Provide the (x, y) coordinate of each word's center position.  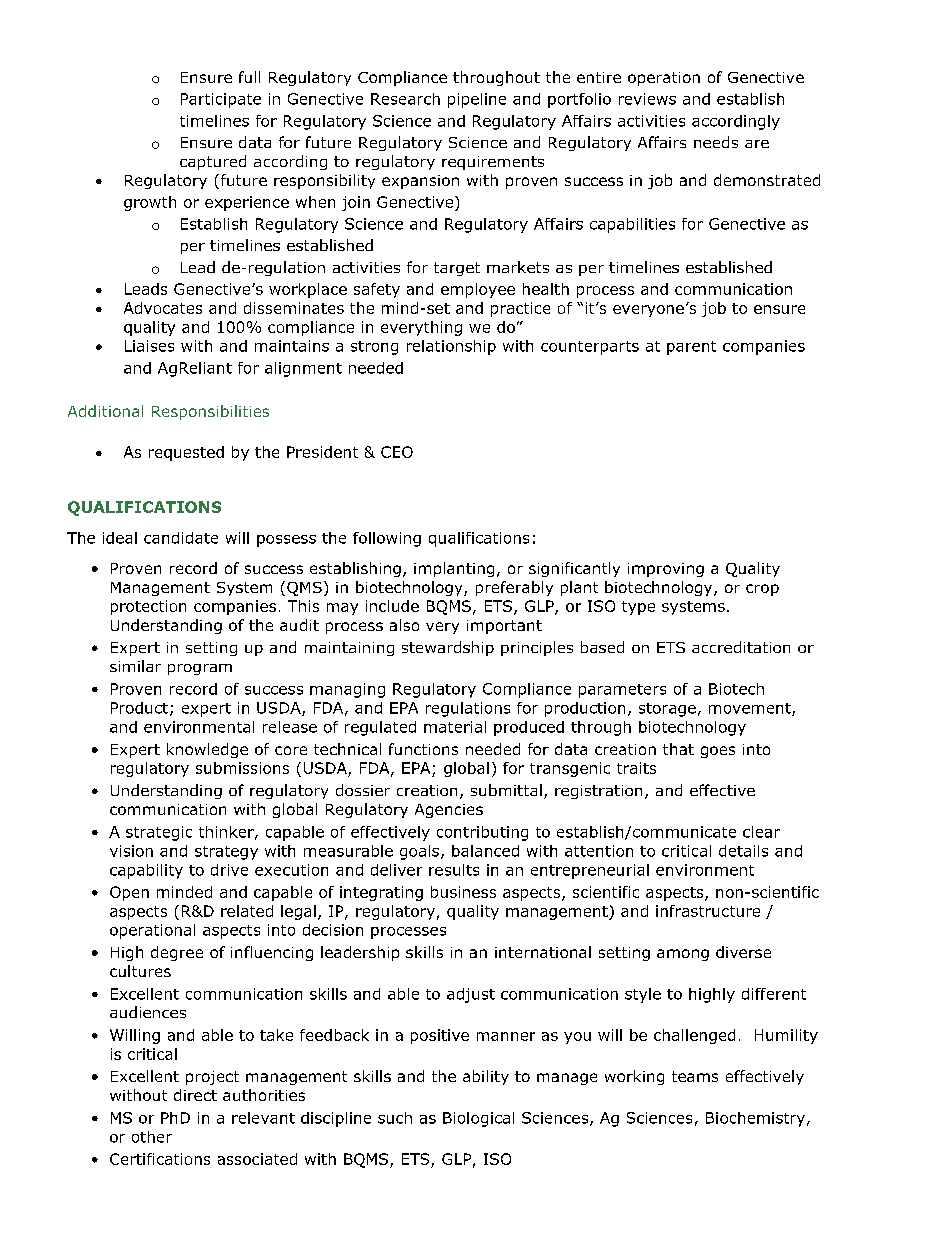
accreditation (741, 647)
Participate (221, 100)
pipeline (477, 100)
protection (148, 607)
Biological (478, 1119)
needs (716, 142)
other (152, 1137)
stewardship (448, 648)
